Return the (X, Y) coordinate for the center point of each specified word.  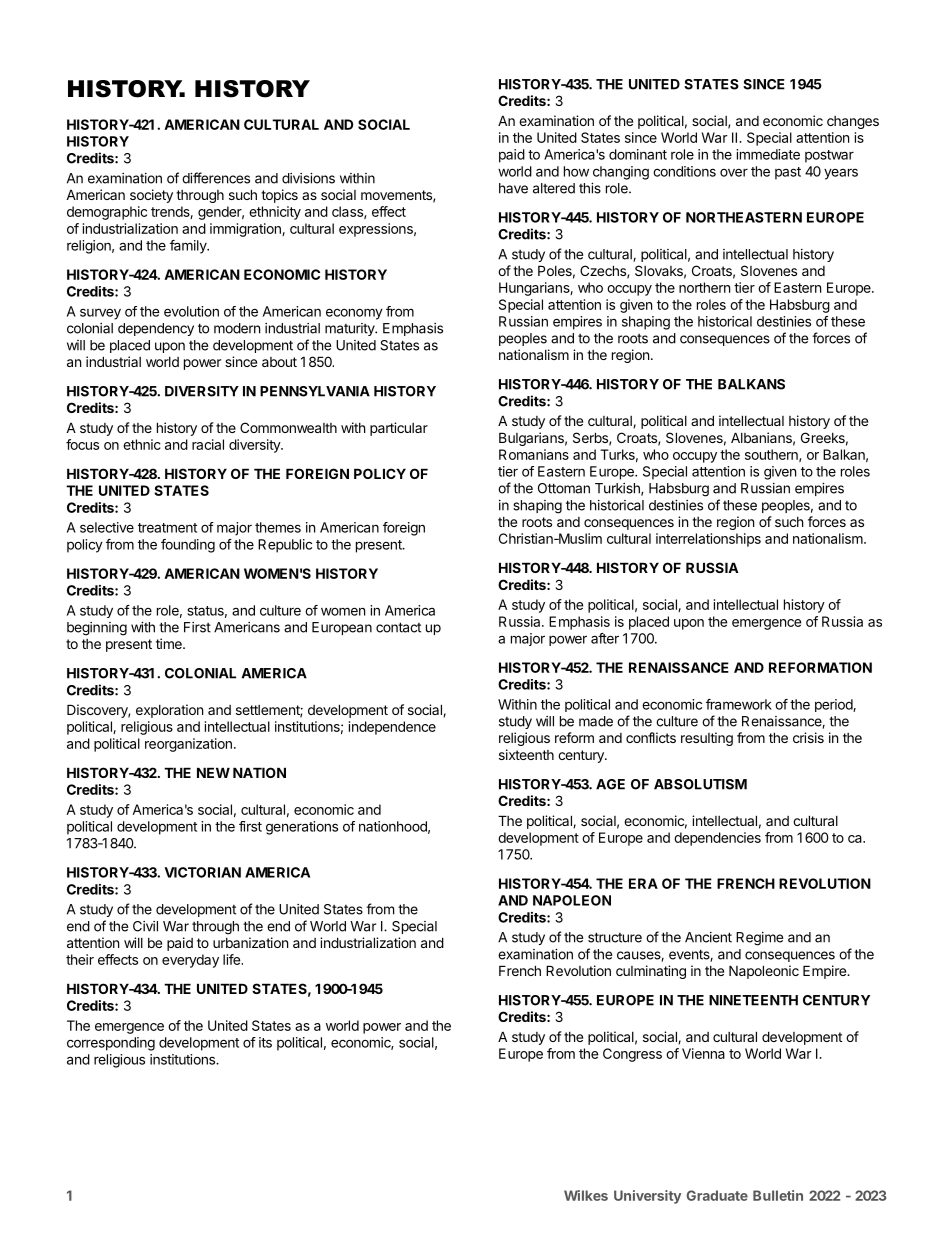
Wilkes (586, 1195)
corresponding (111, 1044)
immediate (768, 154)
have (513, 188)
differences (216, 178)
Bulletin (778, 1195)
